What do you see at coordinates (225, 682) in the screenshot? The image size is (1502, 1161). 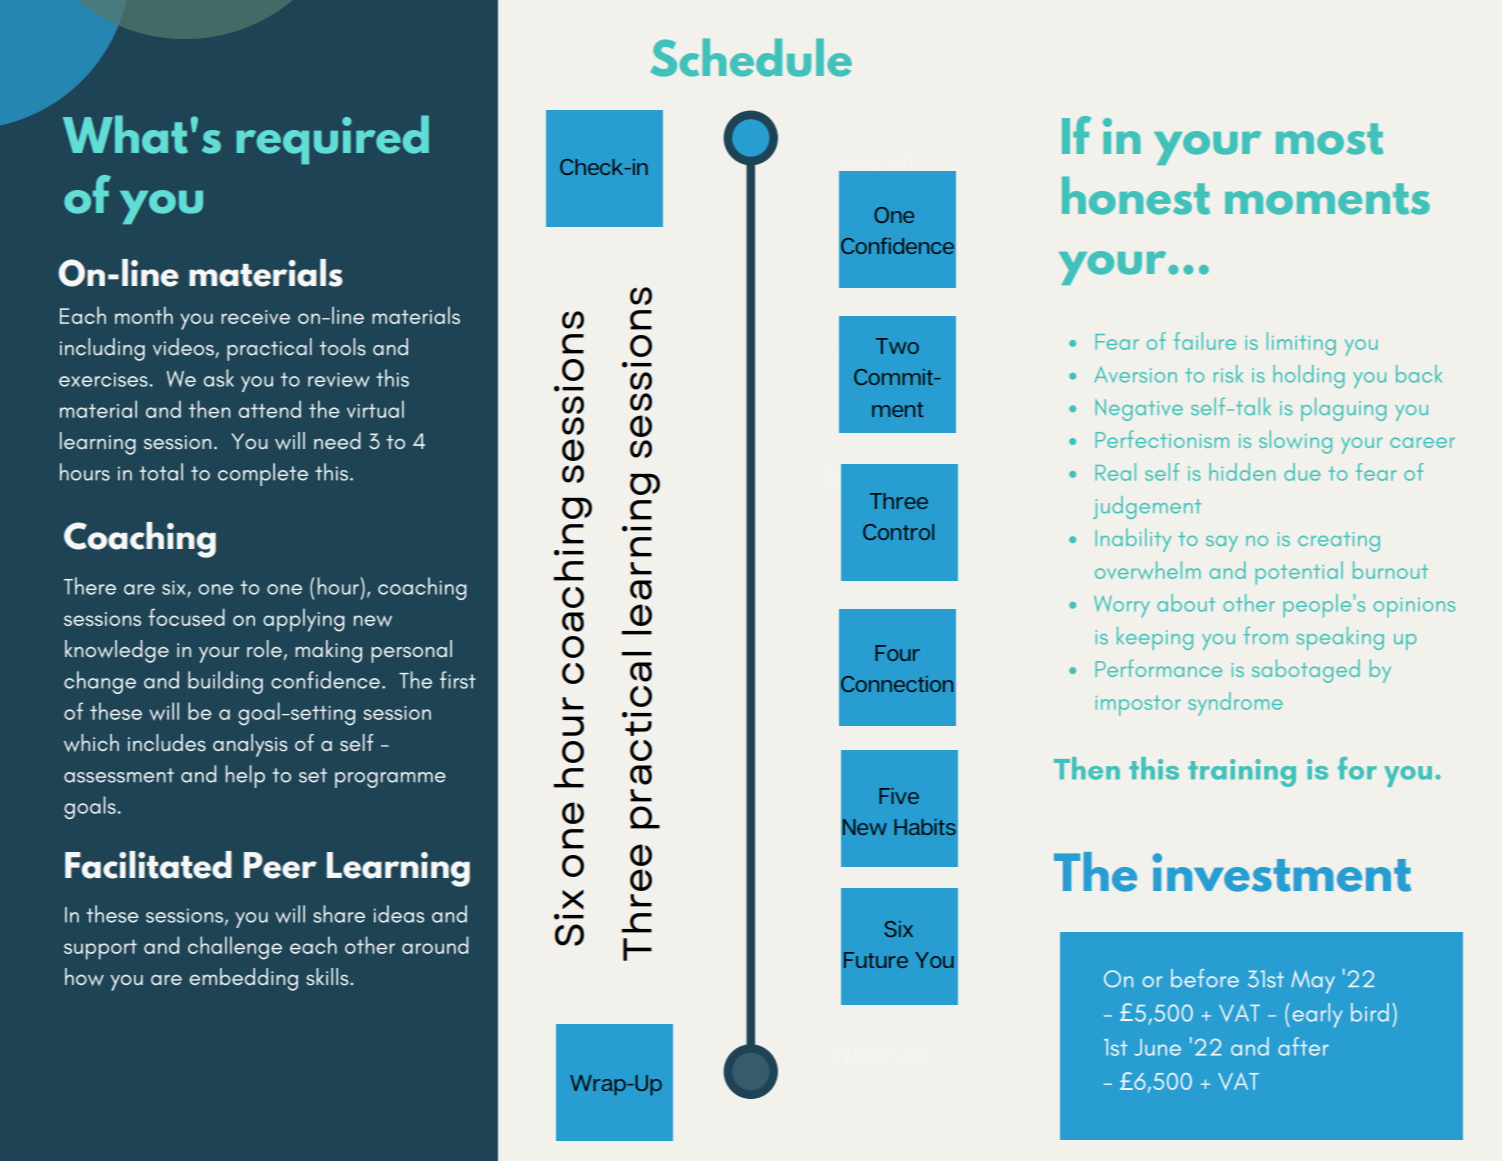 I see `building` at bounding box center [225, 682].
